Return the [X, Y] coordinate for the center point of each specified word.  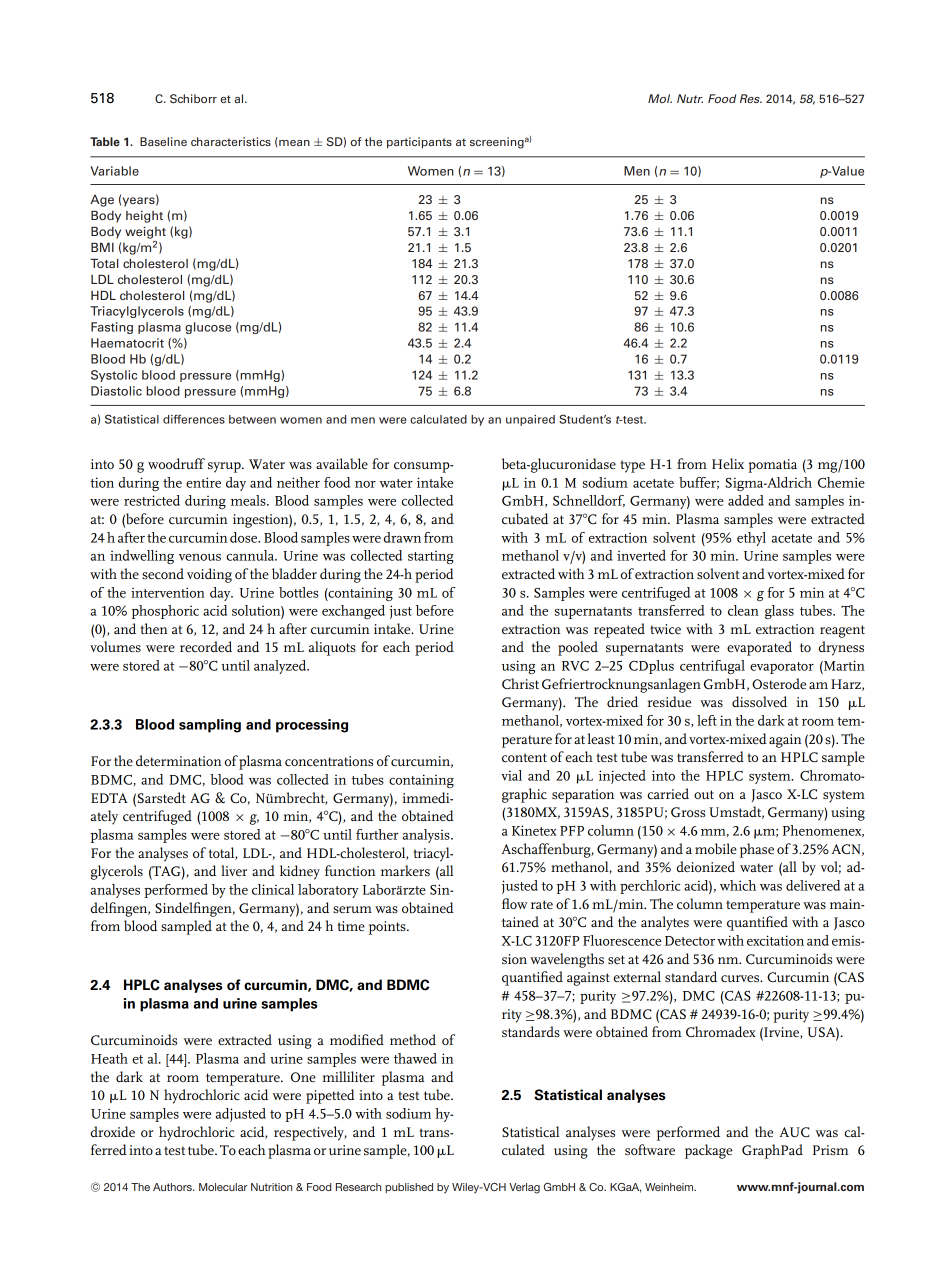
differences [194, 419]
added [746, 500]
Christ [520, 683]
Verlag [524, 1188]
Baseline [163, 141]
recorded [206, 646]
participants [419, 143]
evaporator [782, 668]
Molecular [223, 1187]
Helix [728, 463]
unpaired [530, 420]
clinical [273, 889]
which [738, 885]
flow [514, 903]
